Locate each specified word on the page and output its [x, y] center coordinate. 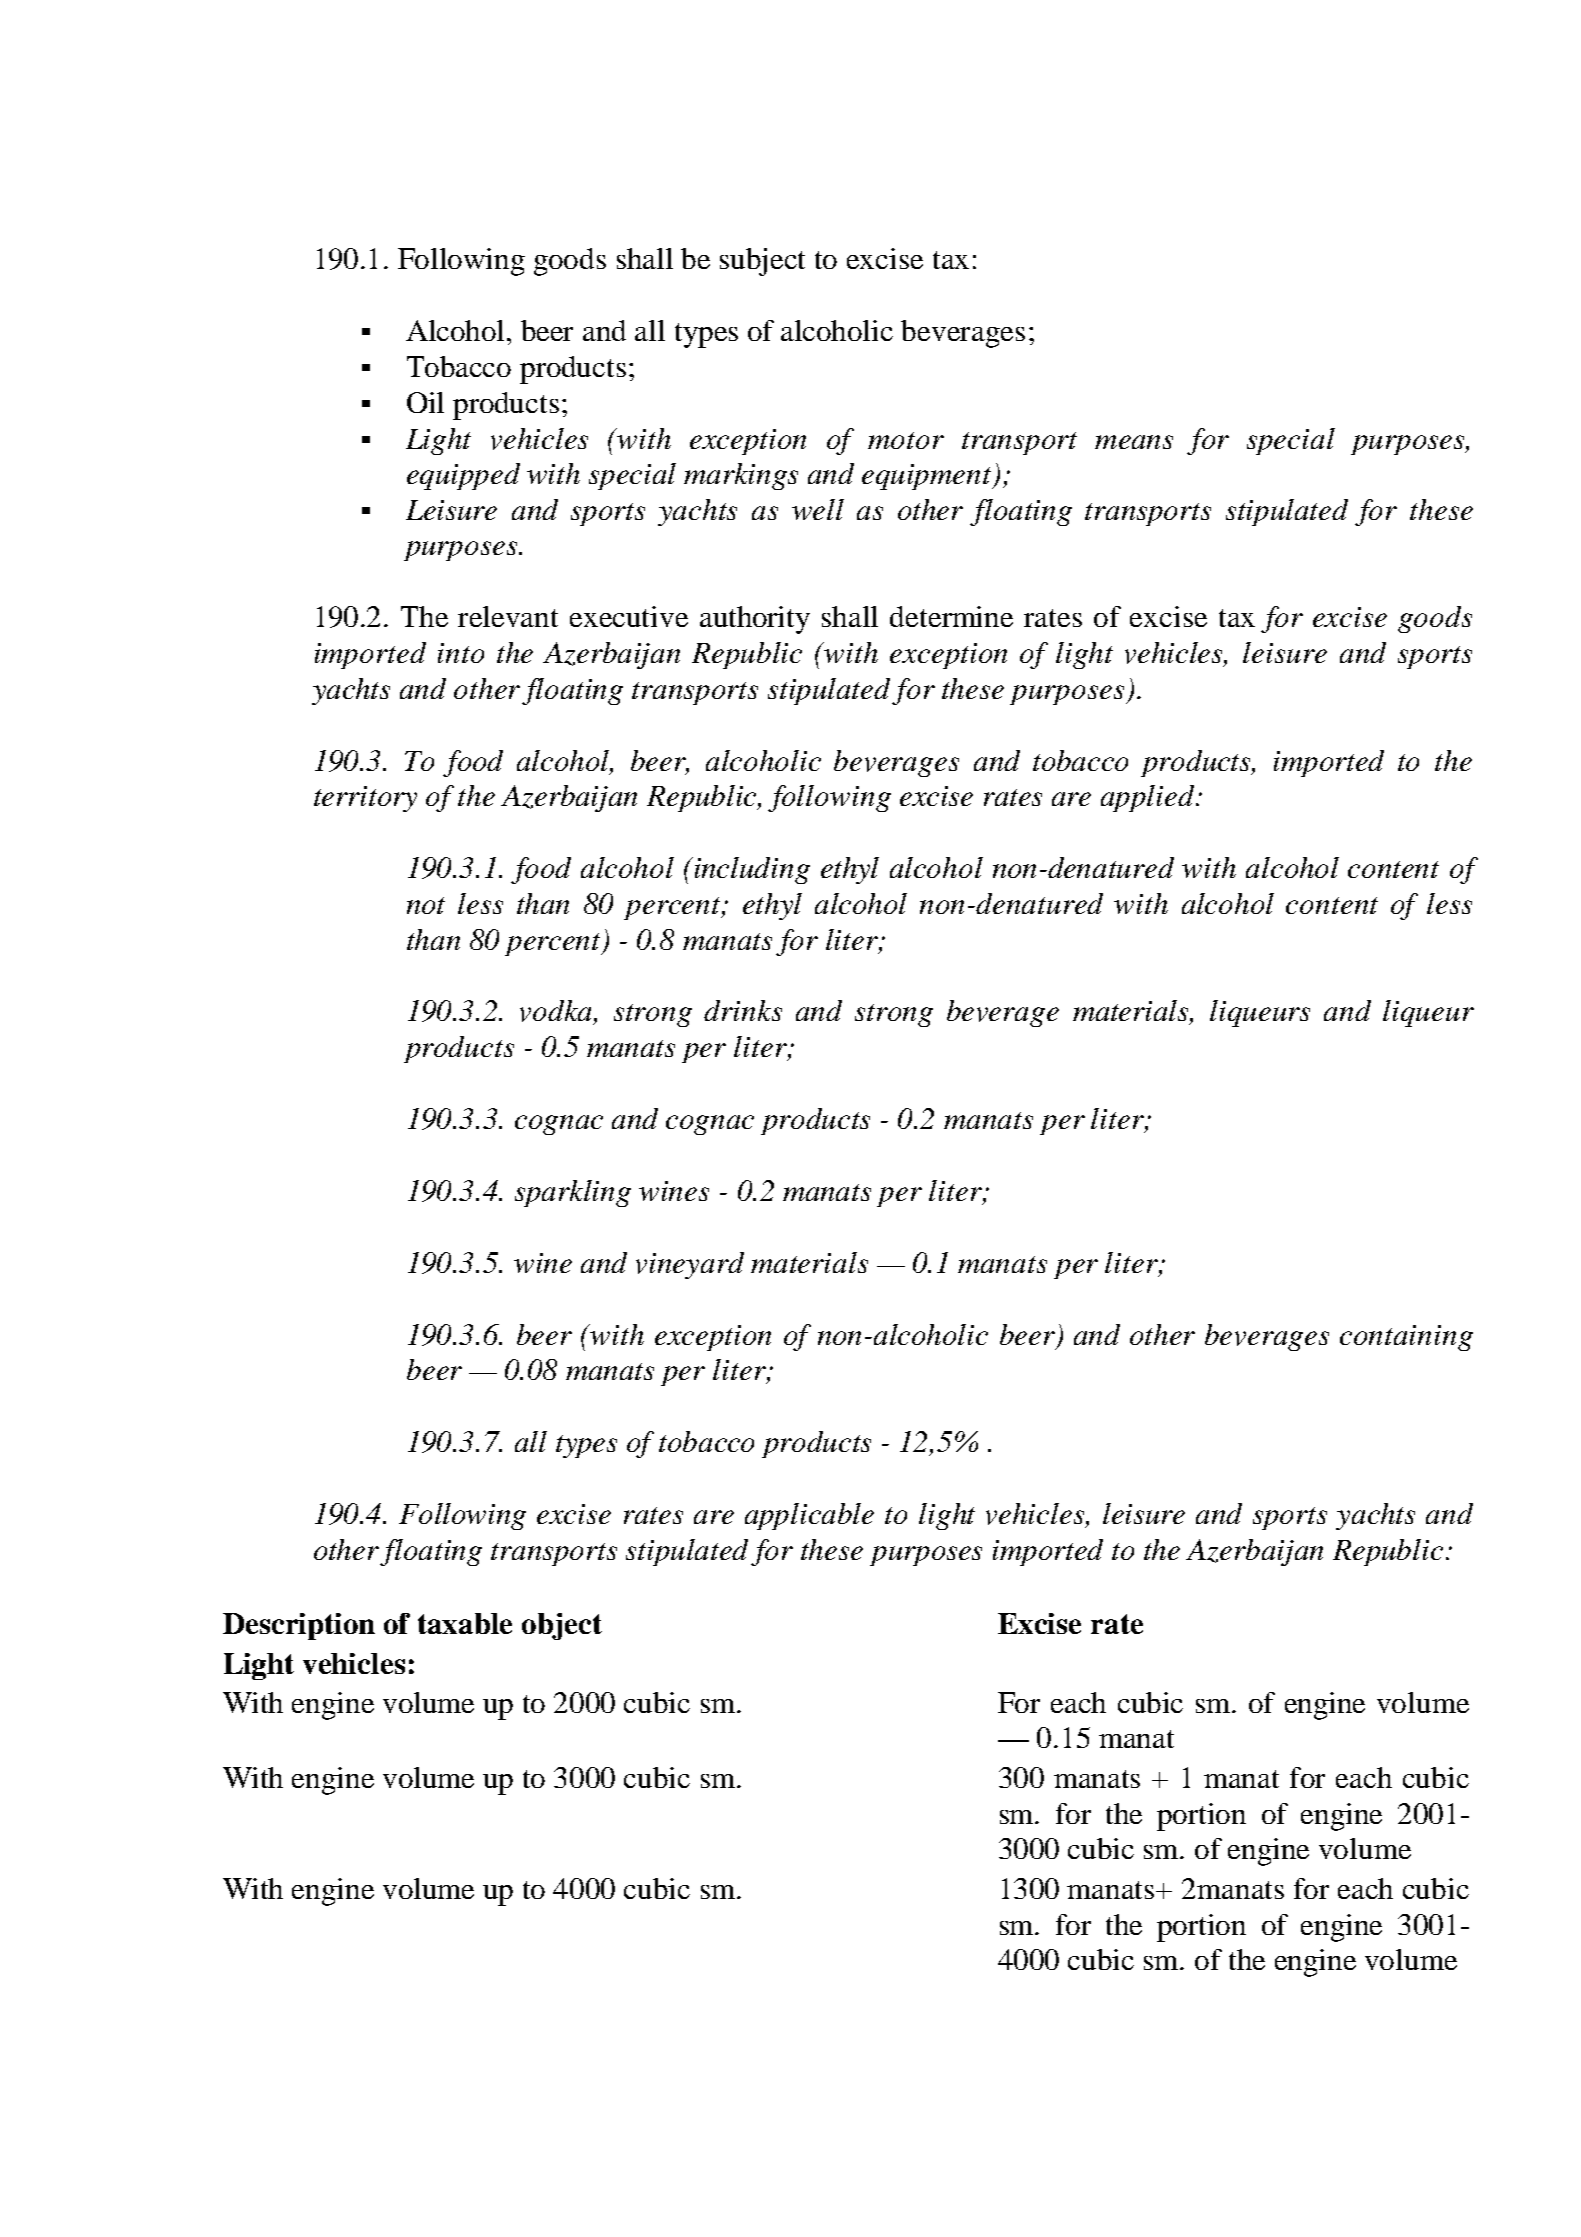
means [1134, 442]
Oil [425, 402]
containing [1406, 1338]
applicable [809, 1516]
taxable [465, 1623]
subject [762, 262]
